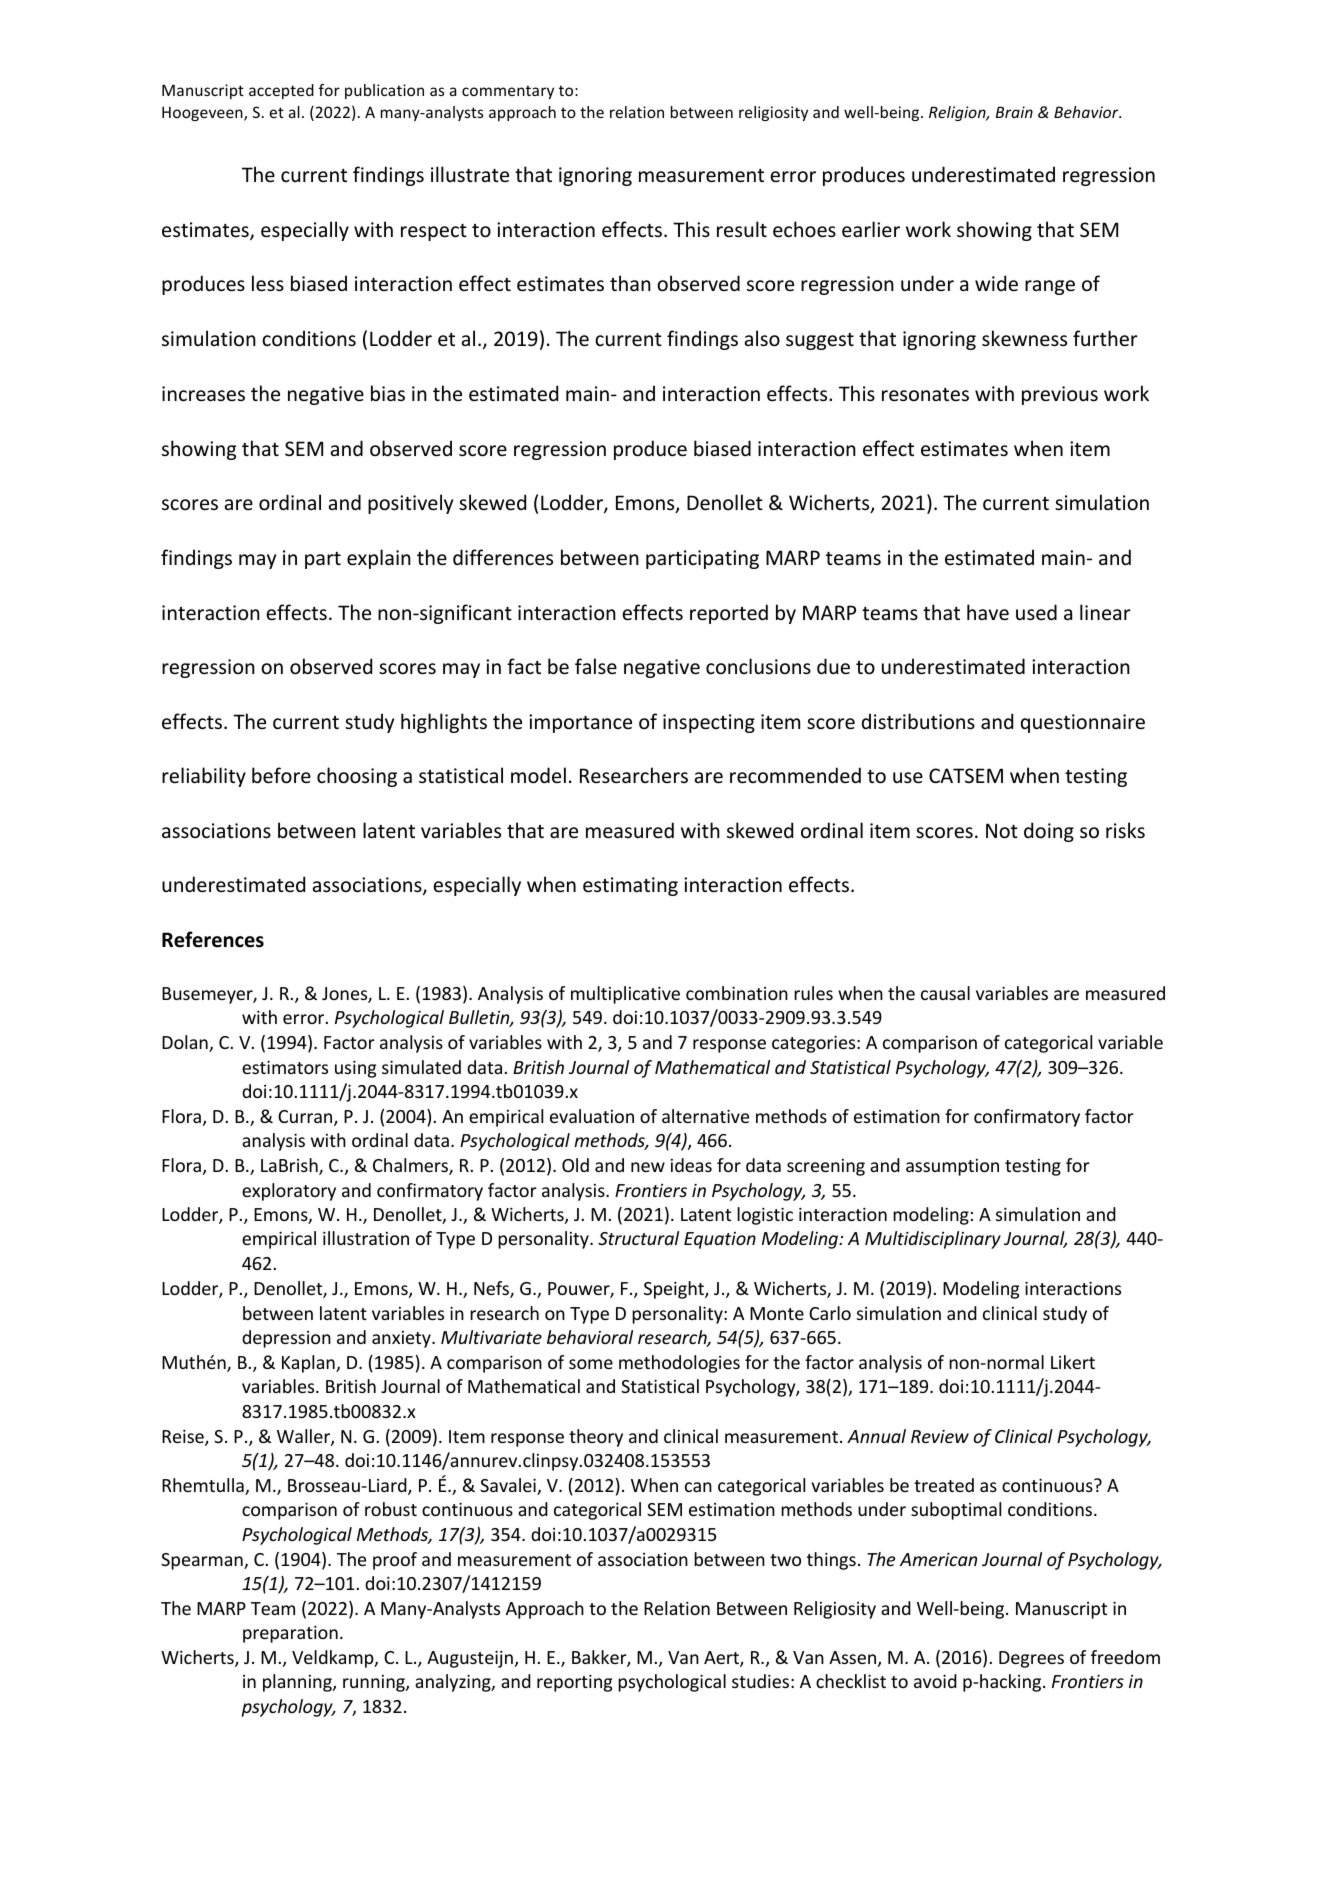  Describe the element at coordinates (742, 229) in the screenshot. I see `result` at that location.
